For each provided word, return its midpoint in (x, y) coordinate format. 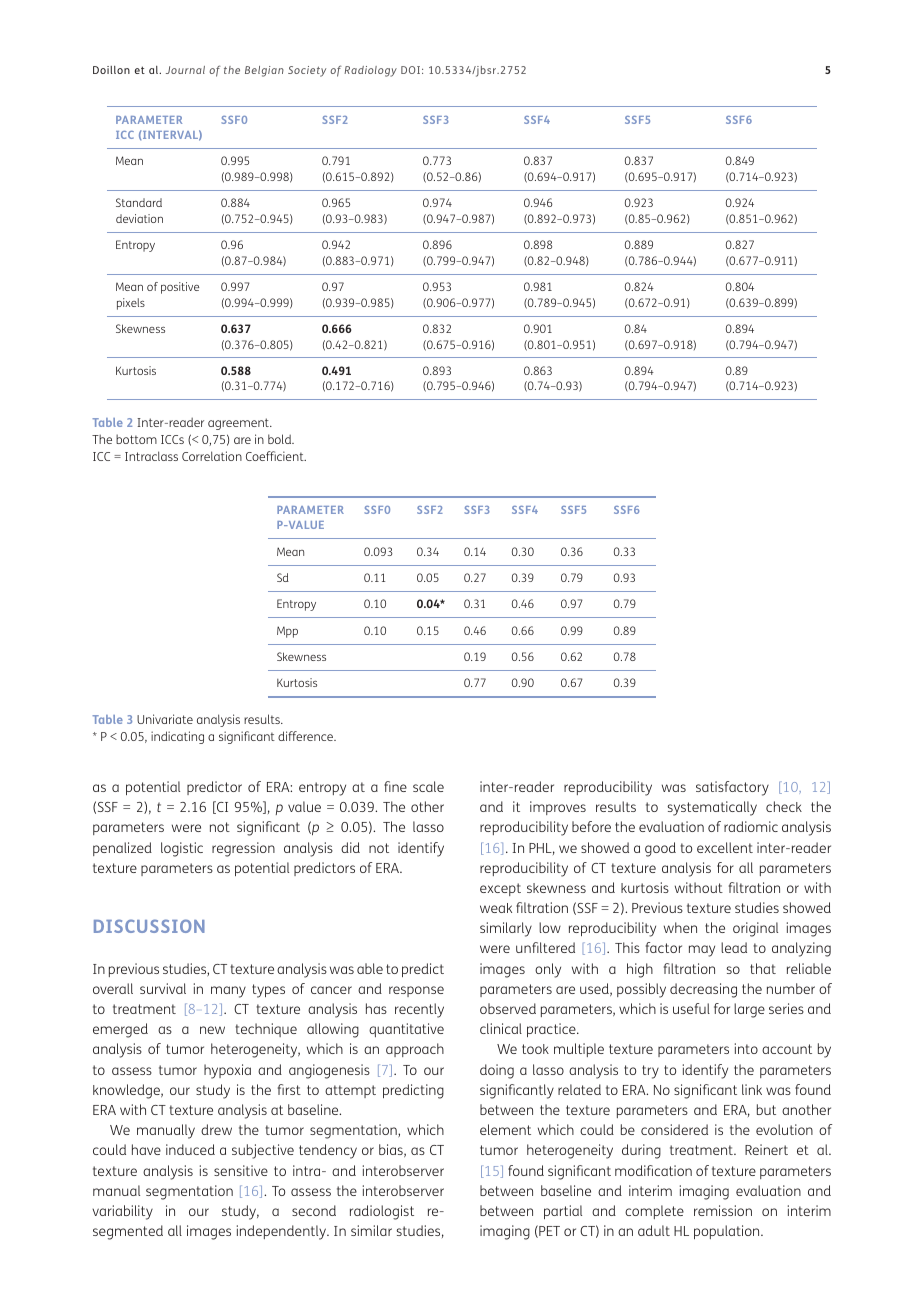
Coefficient (276, 456)
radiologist (382, 1212)
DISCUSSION (149, 926)
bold (281, 439)
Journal (185, 70)
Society (307, 71)
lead (734, 947)
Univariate (165, 719)
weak (496, 908)
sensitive (241, 1170)
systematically (712, 808)
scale (428, 786)
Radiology (370, 71)
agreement (239, 424)
